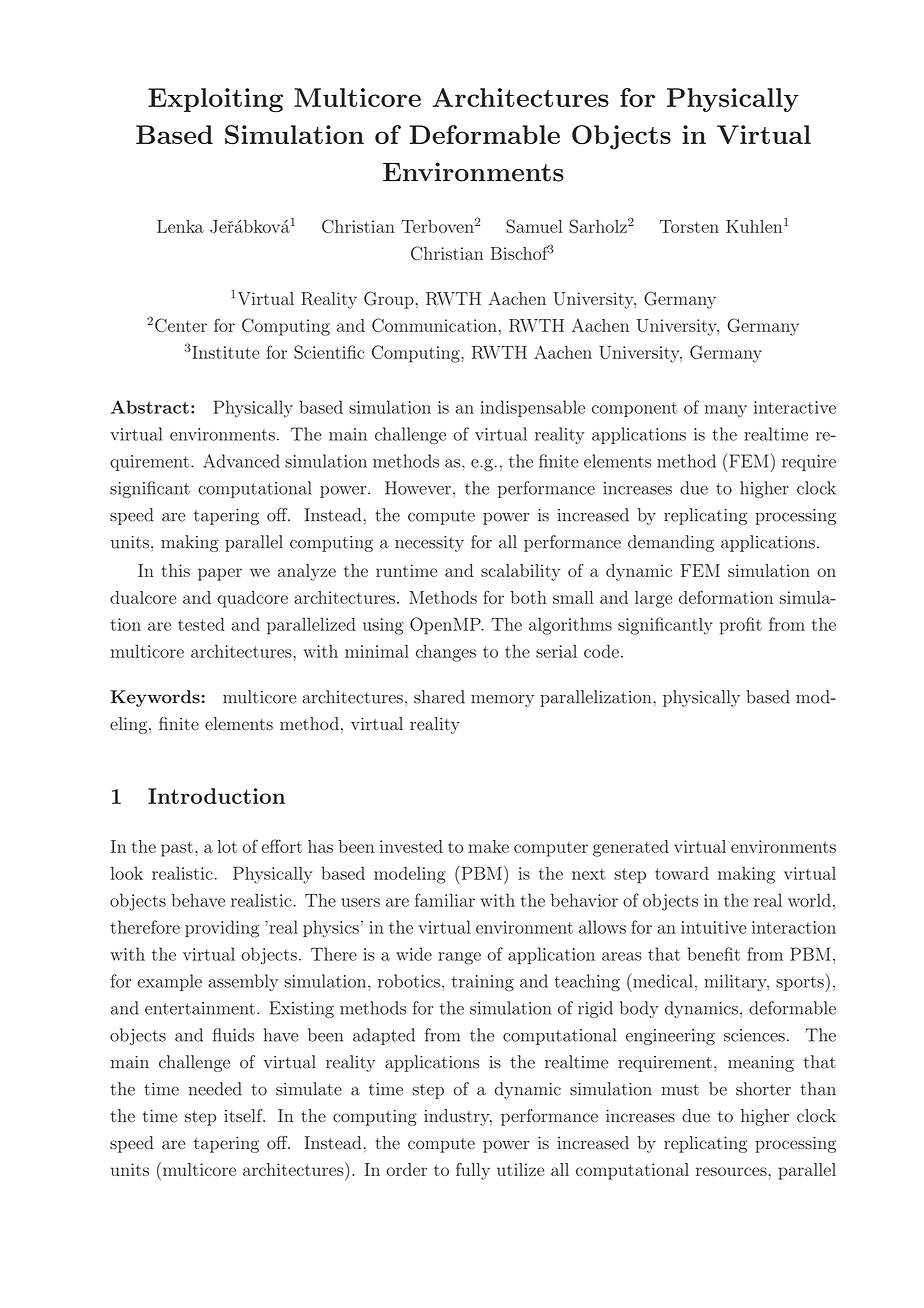 The image size is (924, 1308). Describe the element at coordinates (689, 226) in the image. I see `Torsten` at that location.
